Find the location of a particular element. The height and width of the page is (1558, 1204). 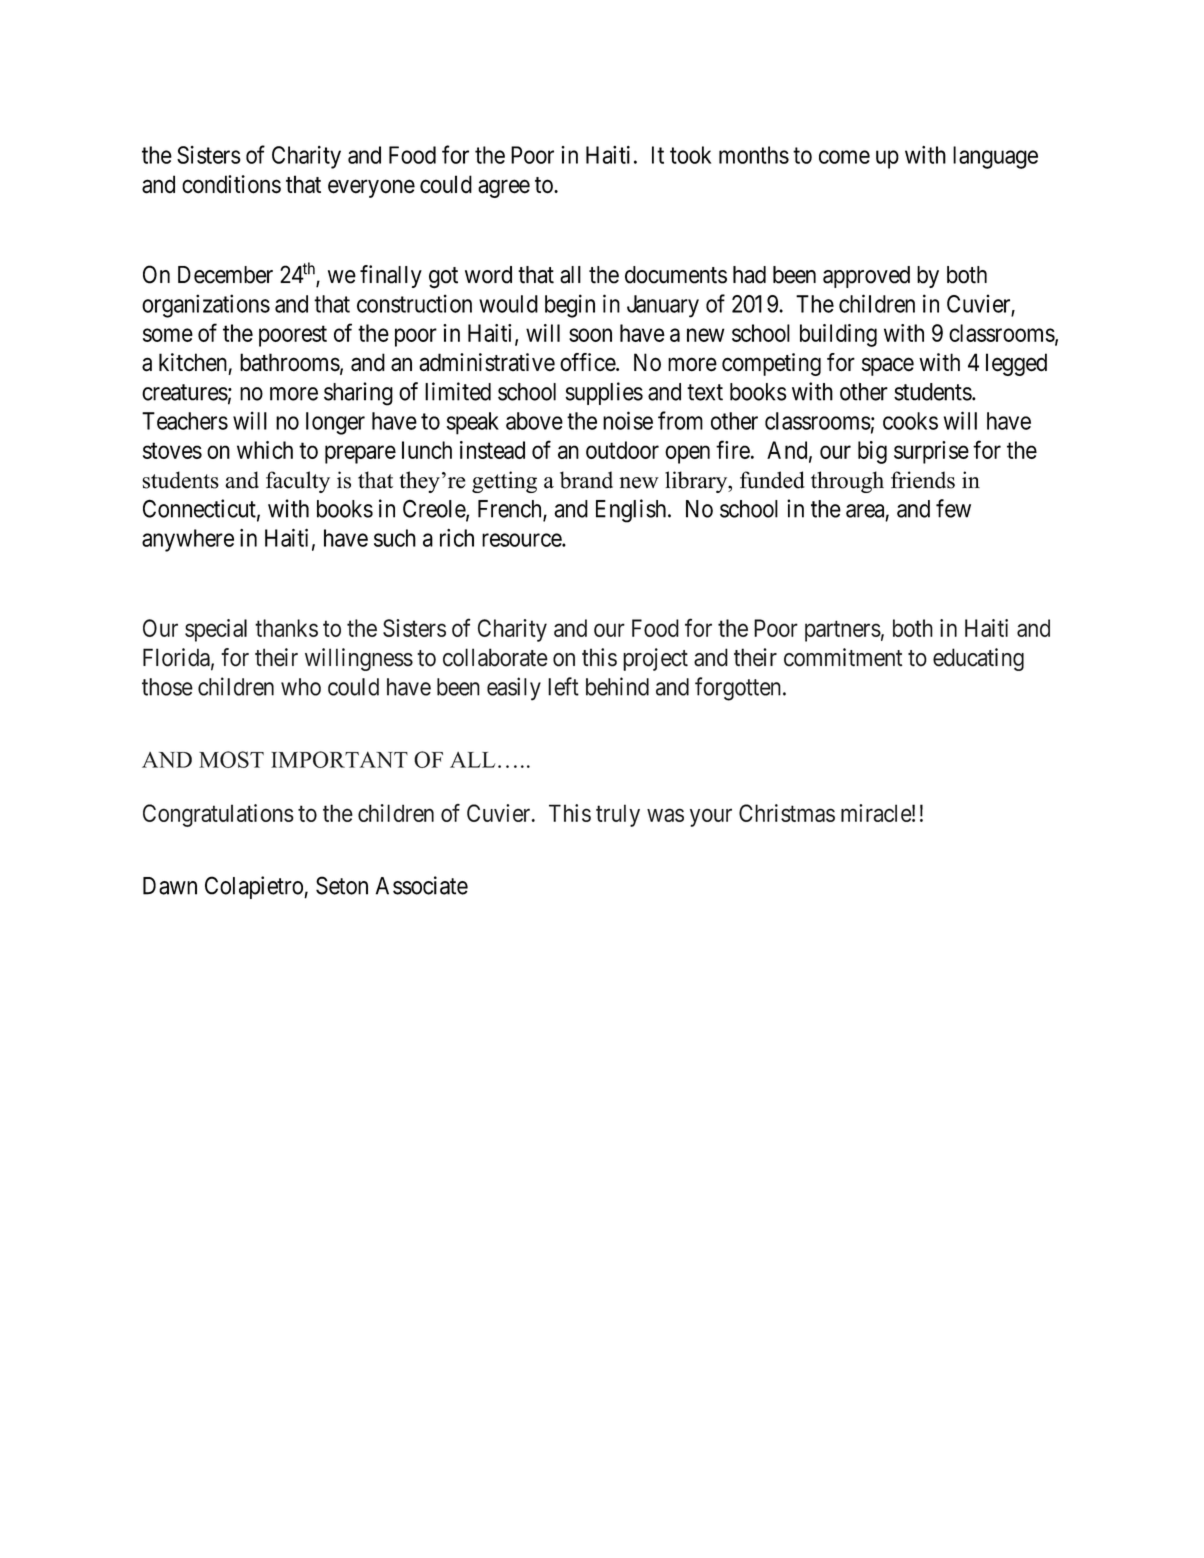

resource is located at coordinates (522, 540).
